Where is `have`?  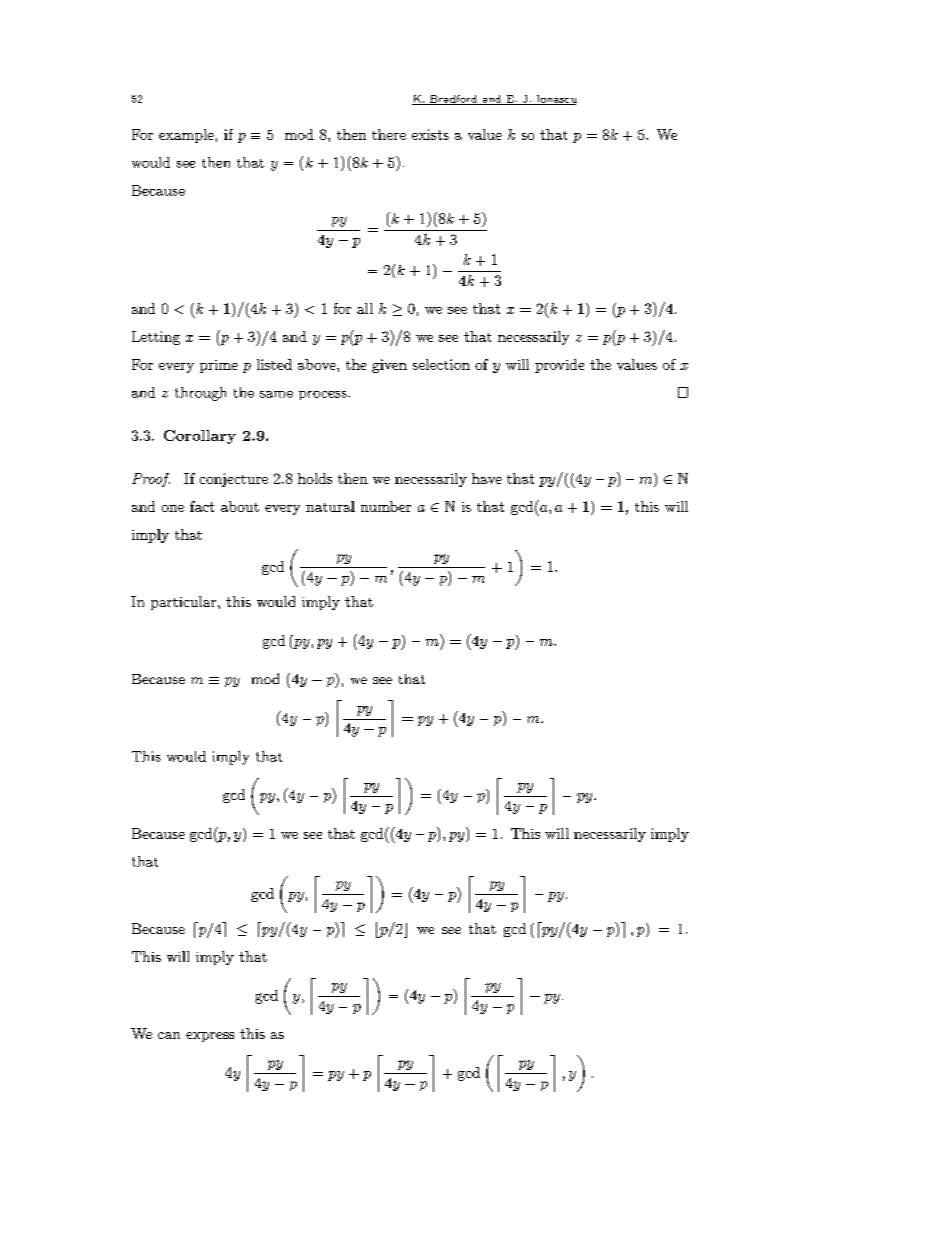
have is located at coordinates (487, 478).
